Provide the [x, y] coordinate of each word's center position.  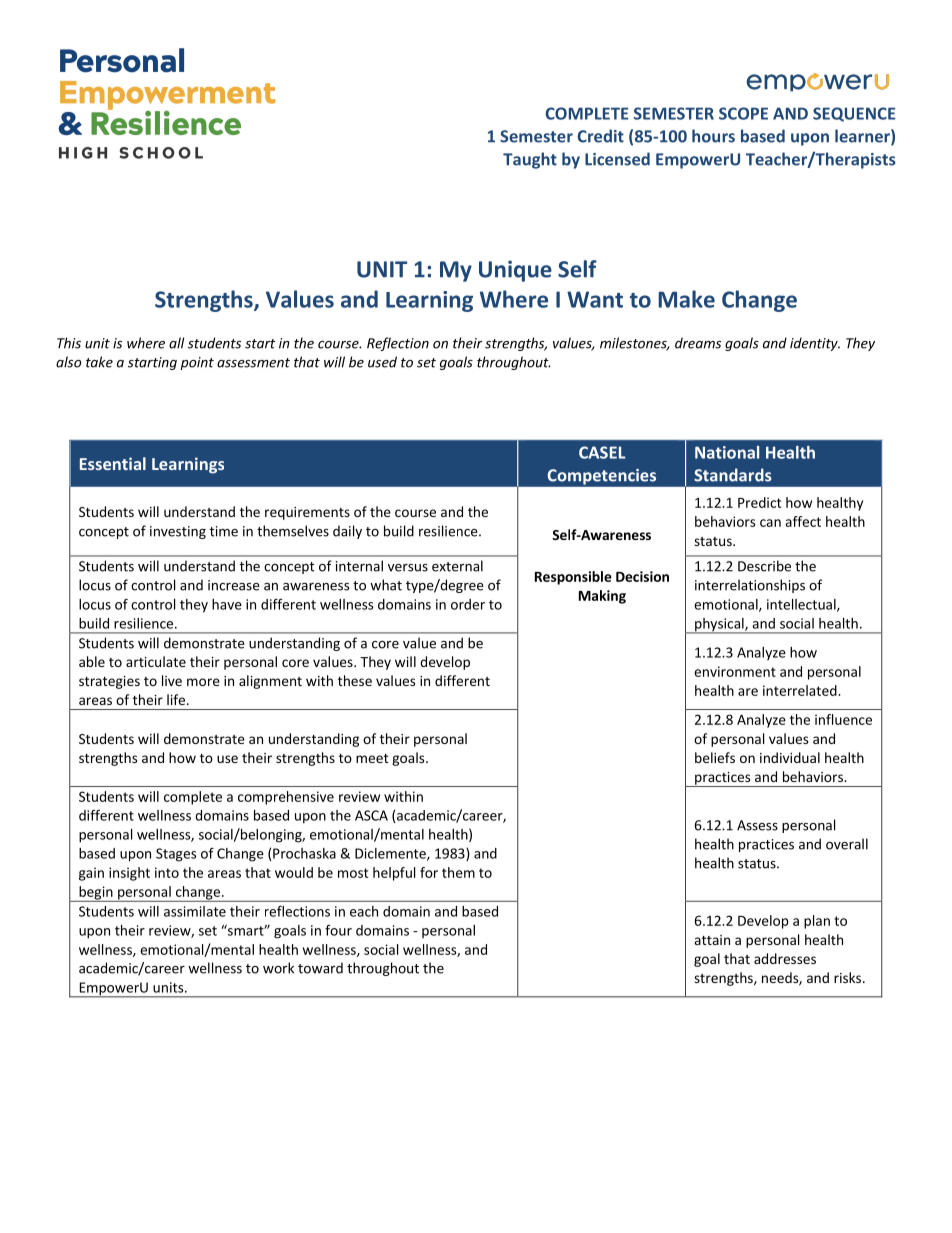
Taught [530, 160]
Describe [764, 566]
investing [178, 532]
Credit [600, 136]
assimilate [195, 911]
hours [713, 136]
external [457, 566]
